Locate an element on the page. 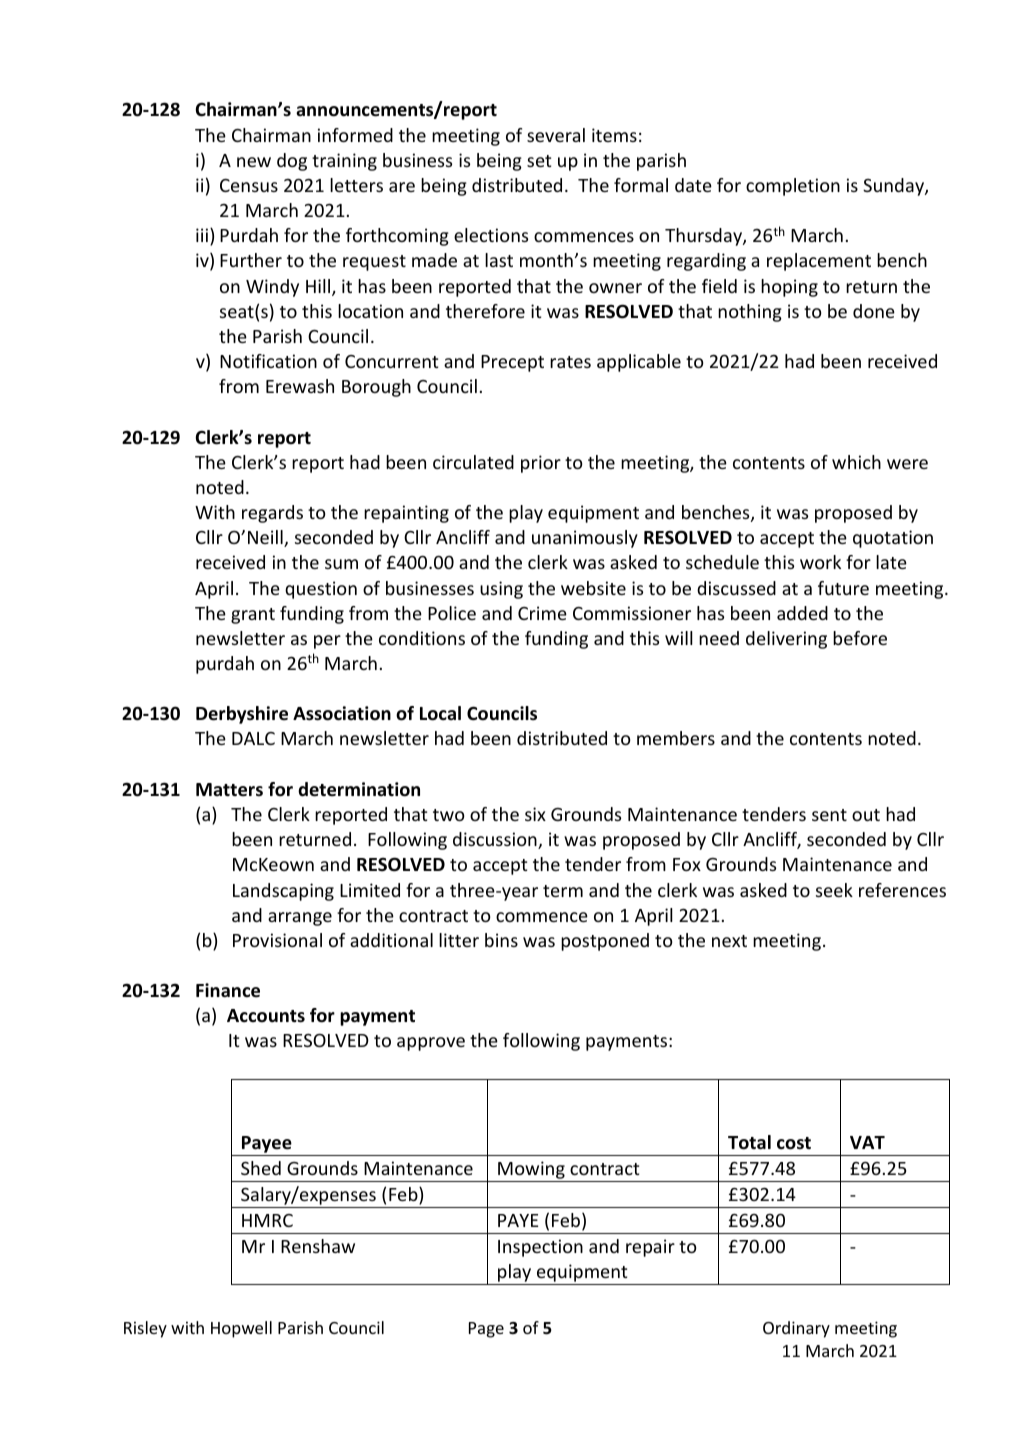 This document has height=1446, width=1023. Ordinary is located at coordinates (796, 1329).
